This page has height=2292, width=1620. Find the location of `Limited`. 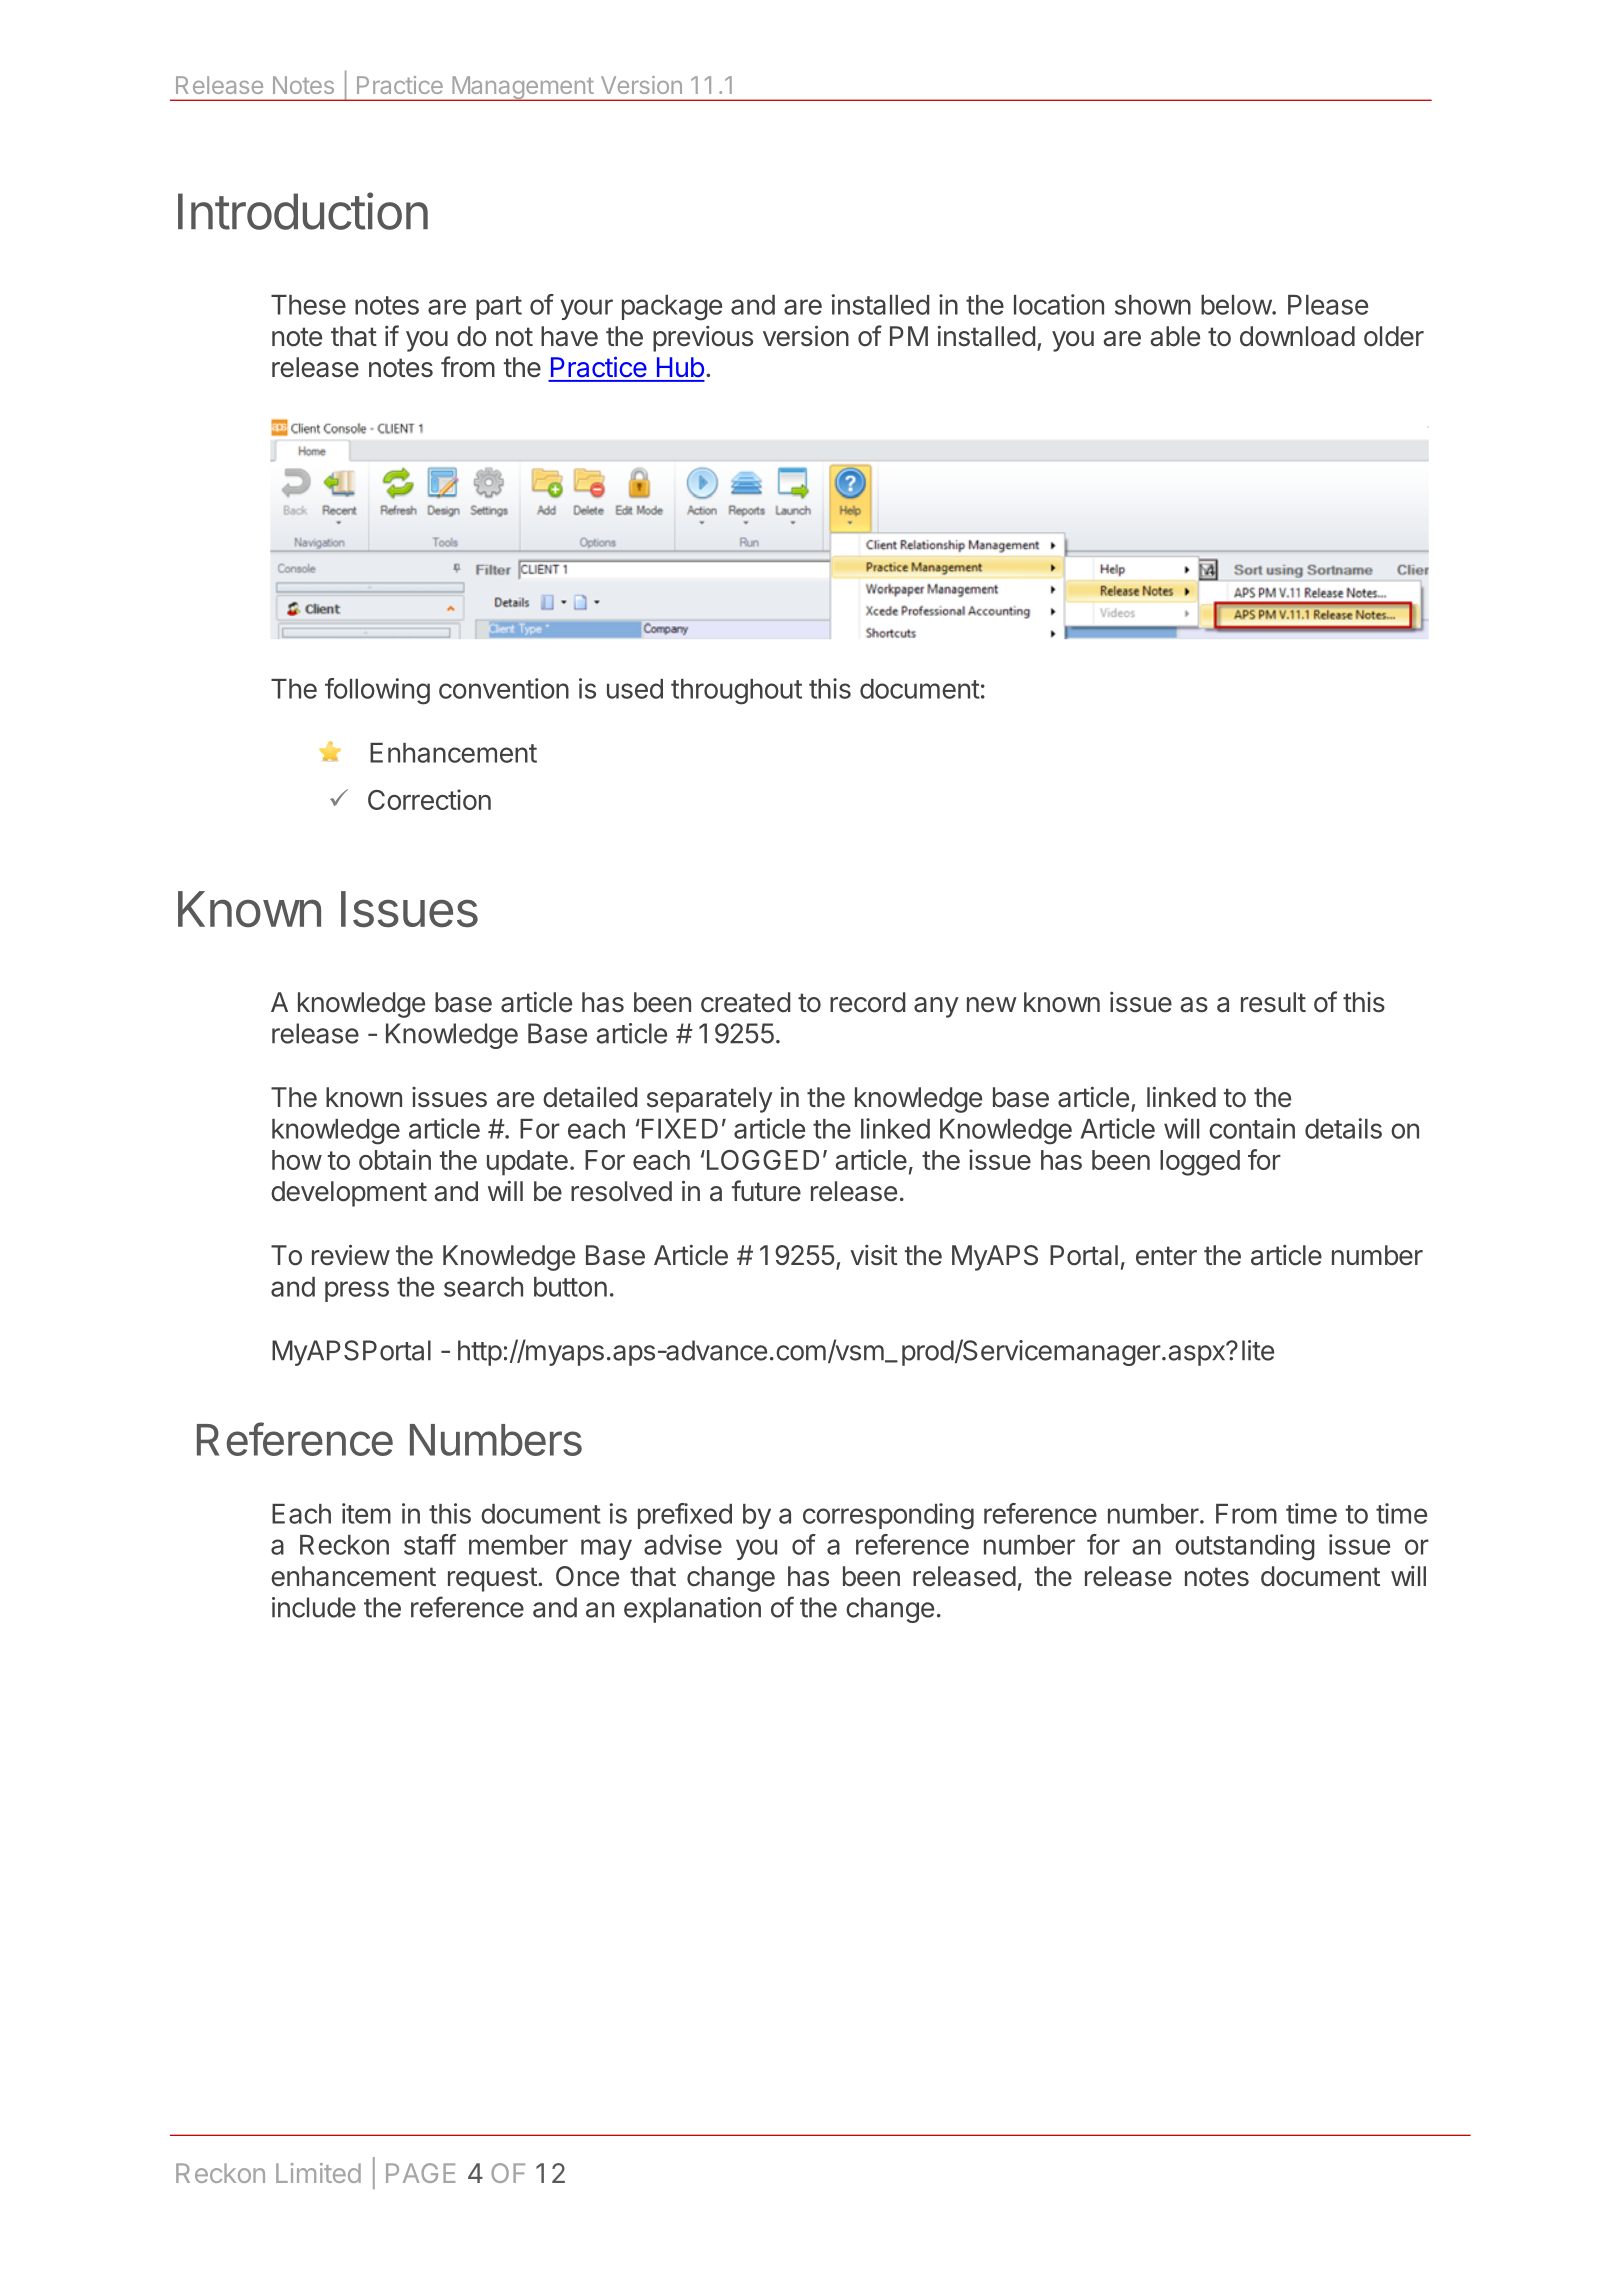

Limited is located at coordinates (318, 2173).
